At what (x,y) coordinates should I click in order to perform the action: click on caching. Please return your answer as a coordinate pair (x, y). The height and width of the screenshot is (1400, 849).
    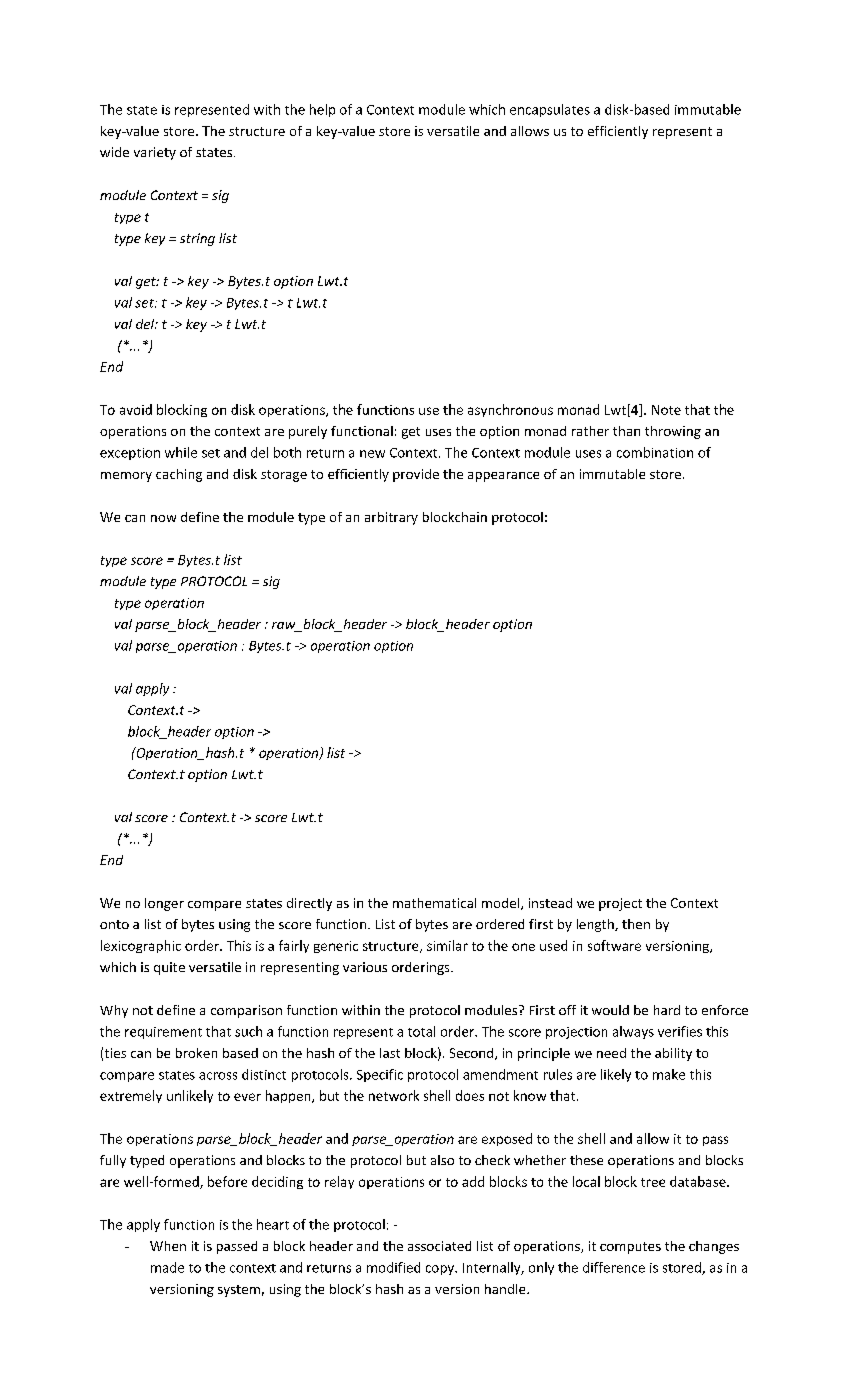
    Looking at the image, I should click on (179, 475).
